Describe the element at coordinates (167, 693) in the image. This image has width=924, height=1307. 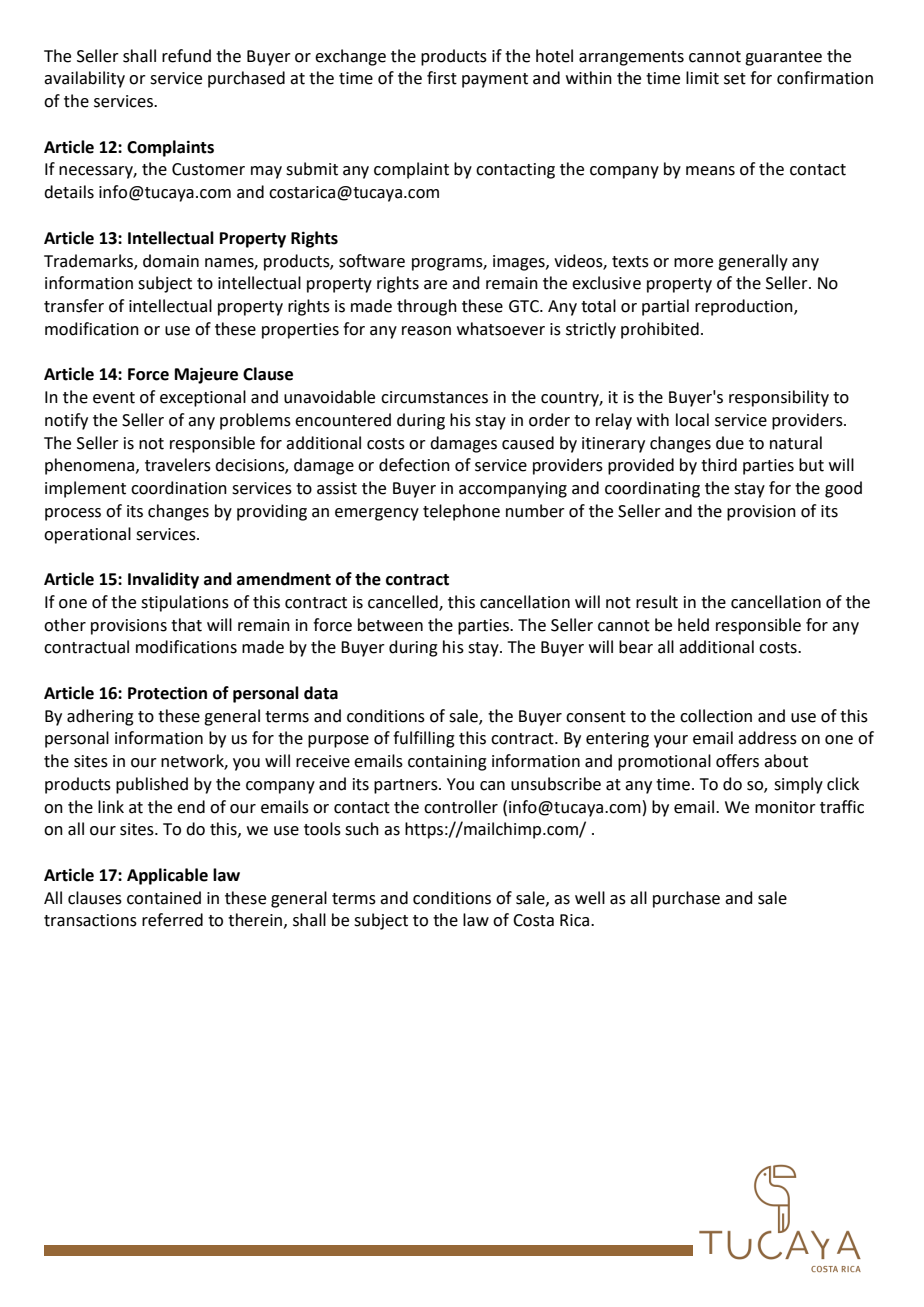
I see `Protection` at that location.
